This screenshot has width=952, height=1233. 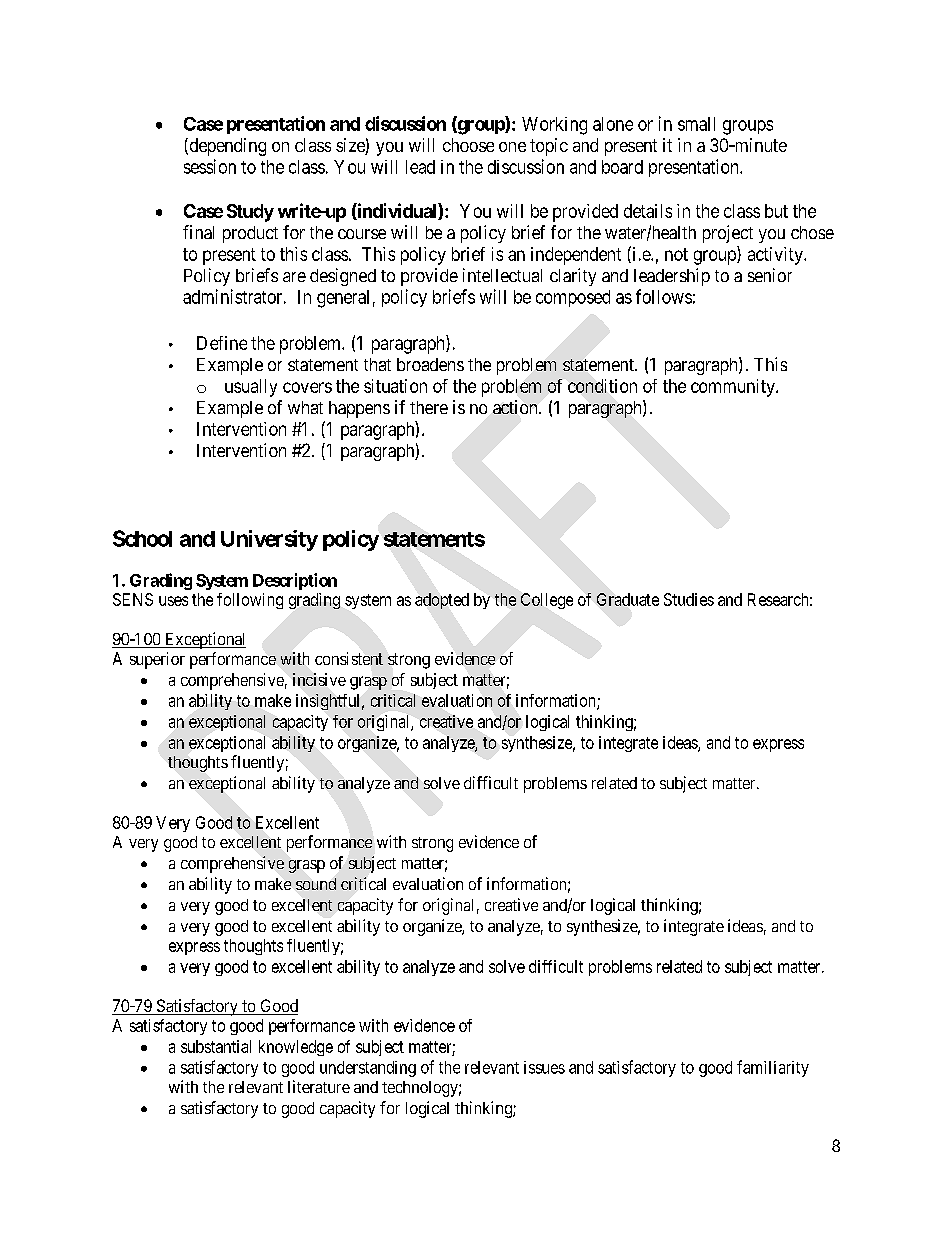 I want to click on choose, so click(x=468, y=145).
